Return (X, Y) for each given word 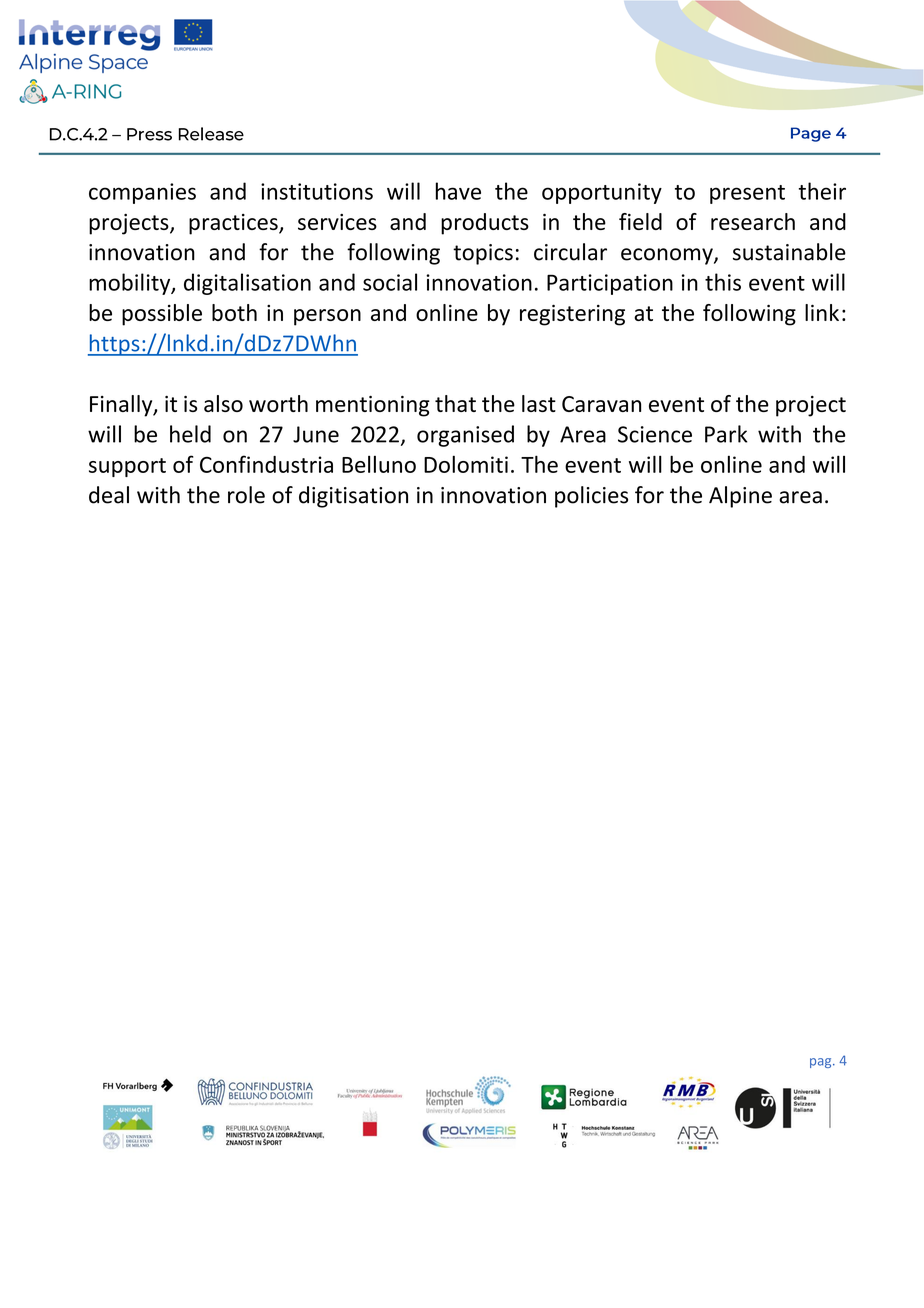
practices (234, 224)
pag (822, 1063)
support (127, 467)
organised (465, 436)
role (246, 495)
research (753, 221)
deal (109, 495)
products (485, 224)
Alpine (740, 497)
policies (591, 497)
